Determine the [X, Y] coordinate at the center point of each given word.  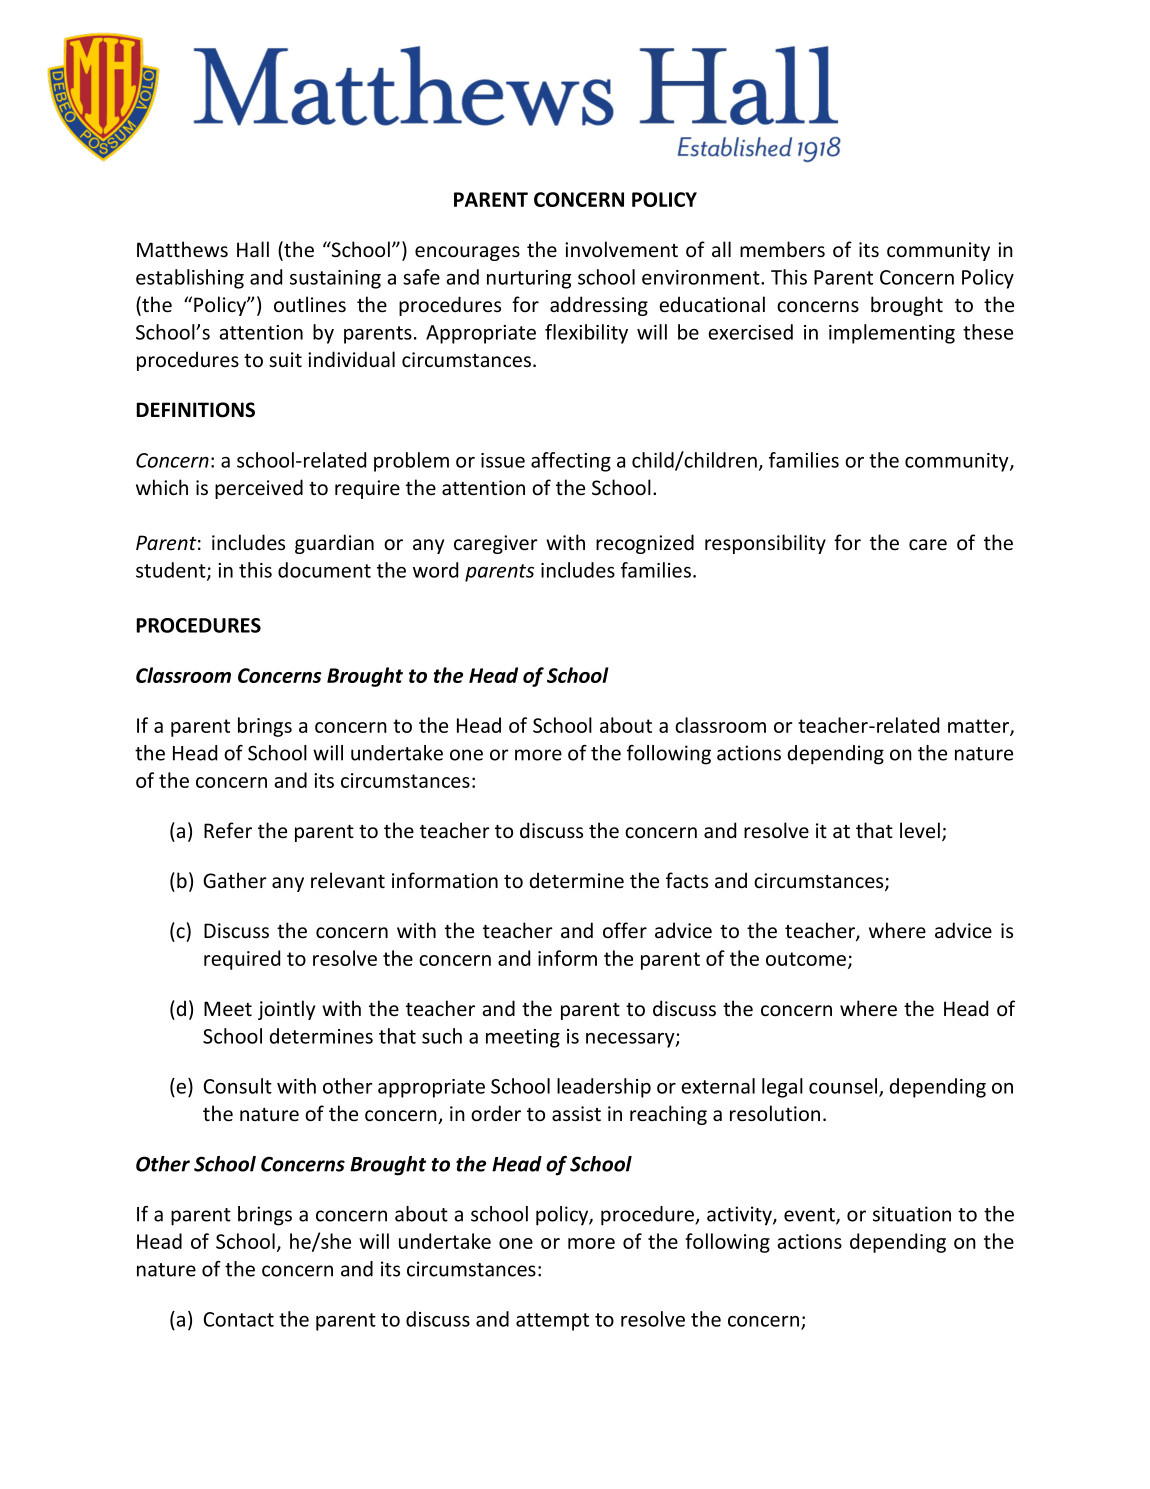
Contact [239, 1319]
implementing [892, 334]
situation [912, 1214]
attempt [552, 1322]
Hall [253, 249]
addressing [599, 306]
